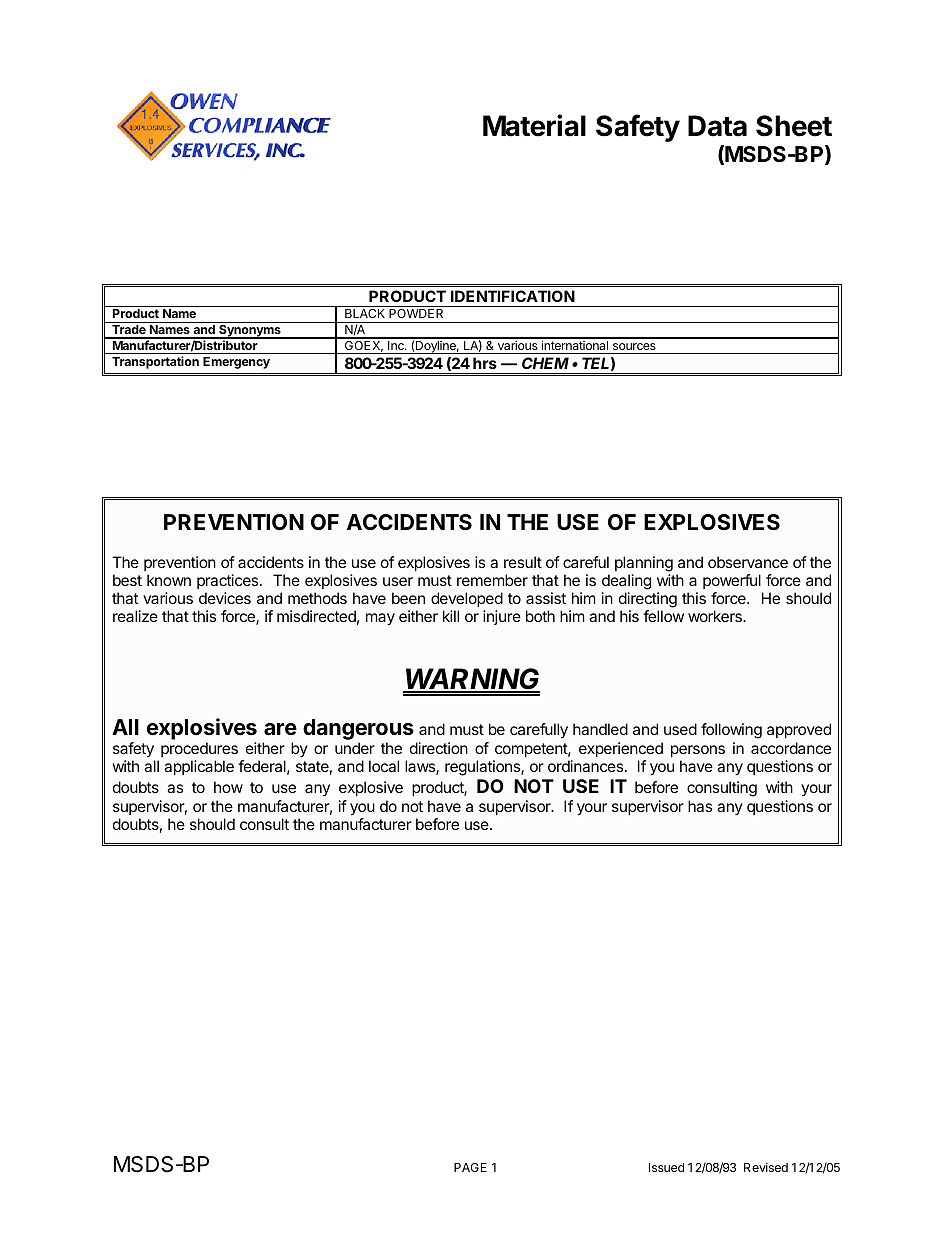 The height and width of the document is (1233, 952). What do you see at coordinates (700, 806) in the document?
I see `has` at bounding box center [700, 806].
